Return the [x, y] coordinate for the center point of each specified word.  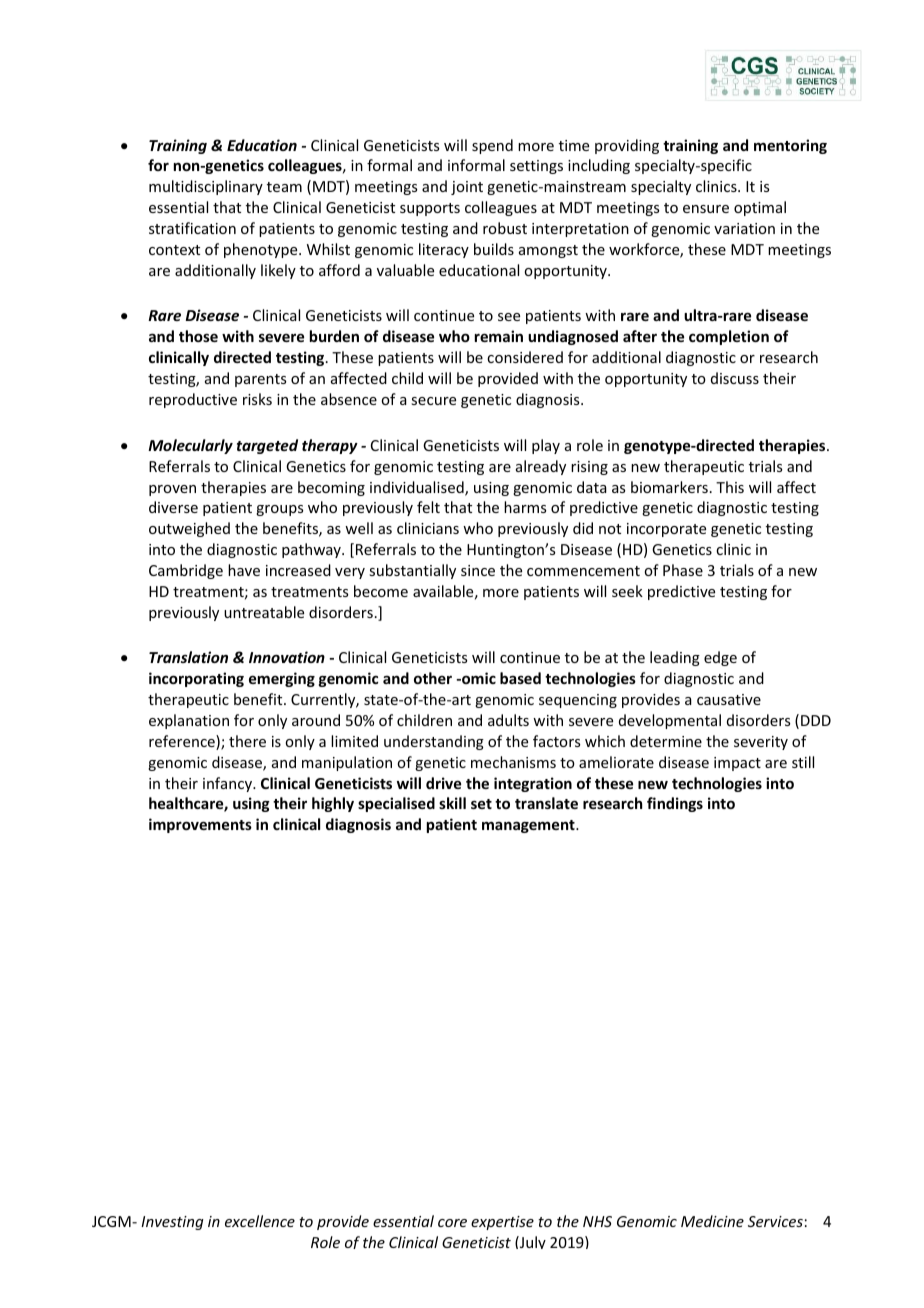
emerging [282, 679]
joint [467, 188]
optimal [760, 208]
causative [729, 699]
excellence [260, 1221]
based [520, 678]
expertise [502, 1223]
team [284, 187]
